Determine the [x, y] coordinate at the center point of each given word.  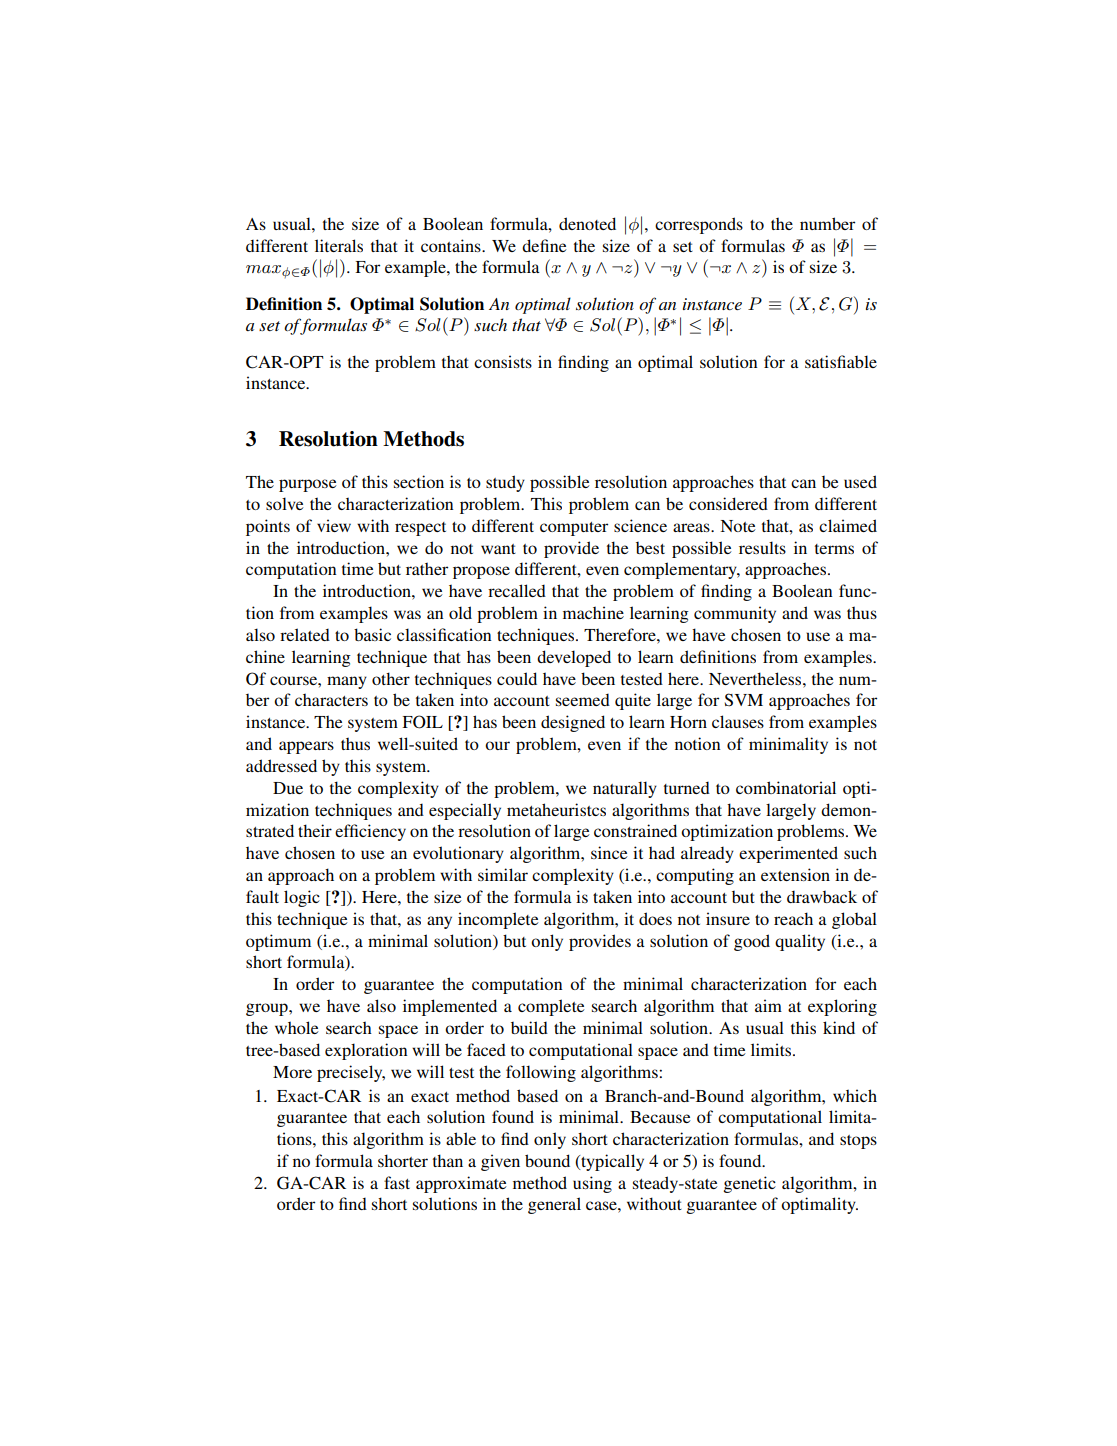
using [592, 1184]
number [827, 223]
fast [397, 1182]
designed [573, 723]
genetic [750, 1184]
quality [800, 942]
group [268, 1009]
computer [574, 529]
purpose [308, 485]
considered [728, 503]
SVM [743, 700]
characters [331, 699]
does [655, 918]
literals [339, 245]
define [544, 245]
